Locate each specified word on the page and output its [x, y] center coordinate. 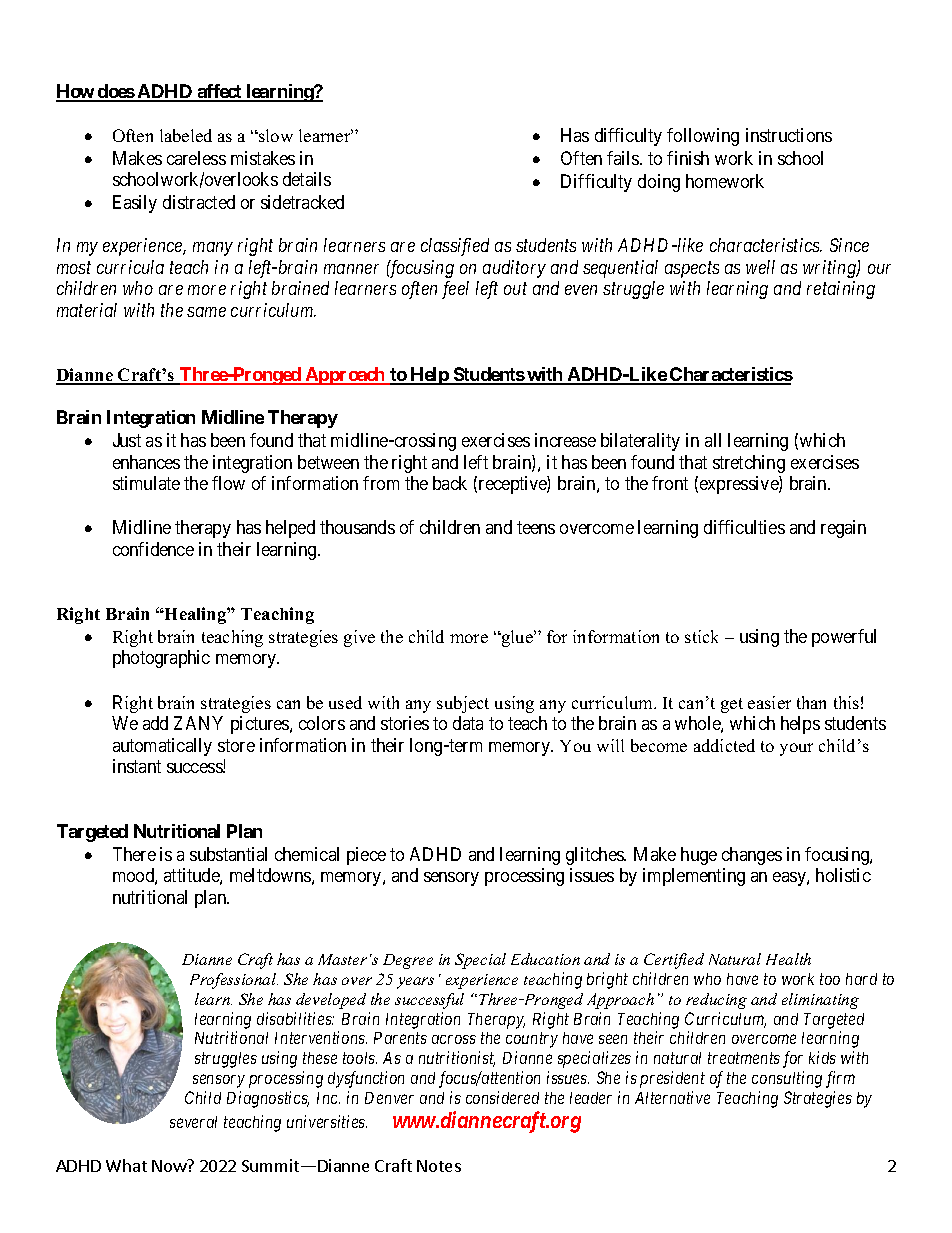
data [468, 723]
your [796, 749]
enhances [146, 462]
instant [137, 766]
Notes [439, 1166]
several [193, 1122]
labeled [186, 135]
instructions [789, 135]
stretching [749, 464]
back [450, 483]
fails [624, 158]
